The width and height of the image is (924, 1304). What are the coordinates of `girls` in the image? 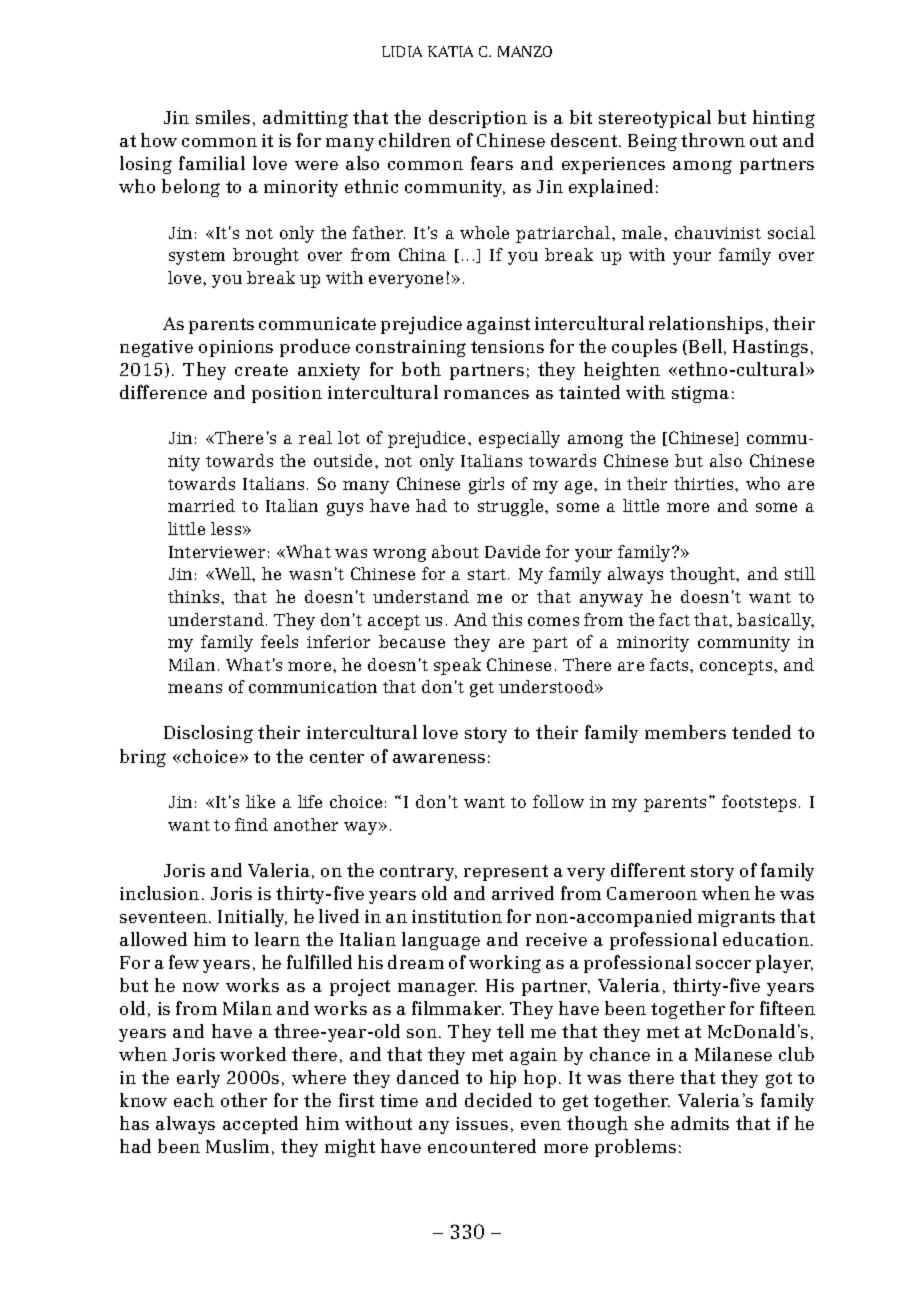 It's located at (486, 485).
